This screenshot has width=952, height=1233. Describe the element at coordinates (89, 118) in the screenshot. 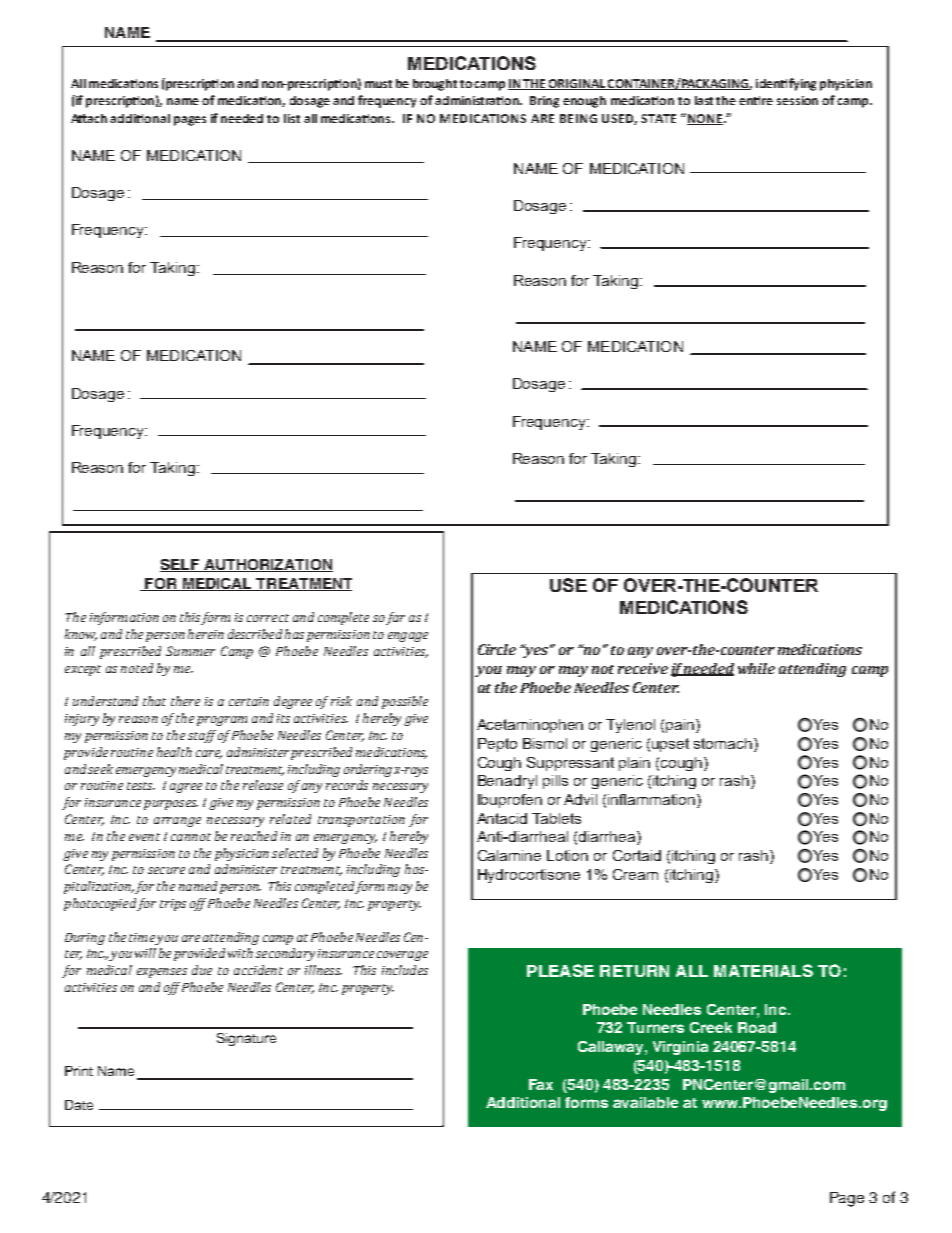

I see `Attach` at that location.
